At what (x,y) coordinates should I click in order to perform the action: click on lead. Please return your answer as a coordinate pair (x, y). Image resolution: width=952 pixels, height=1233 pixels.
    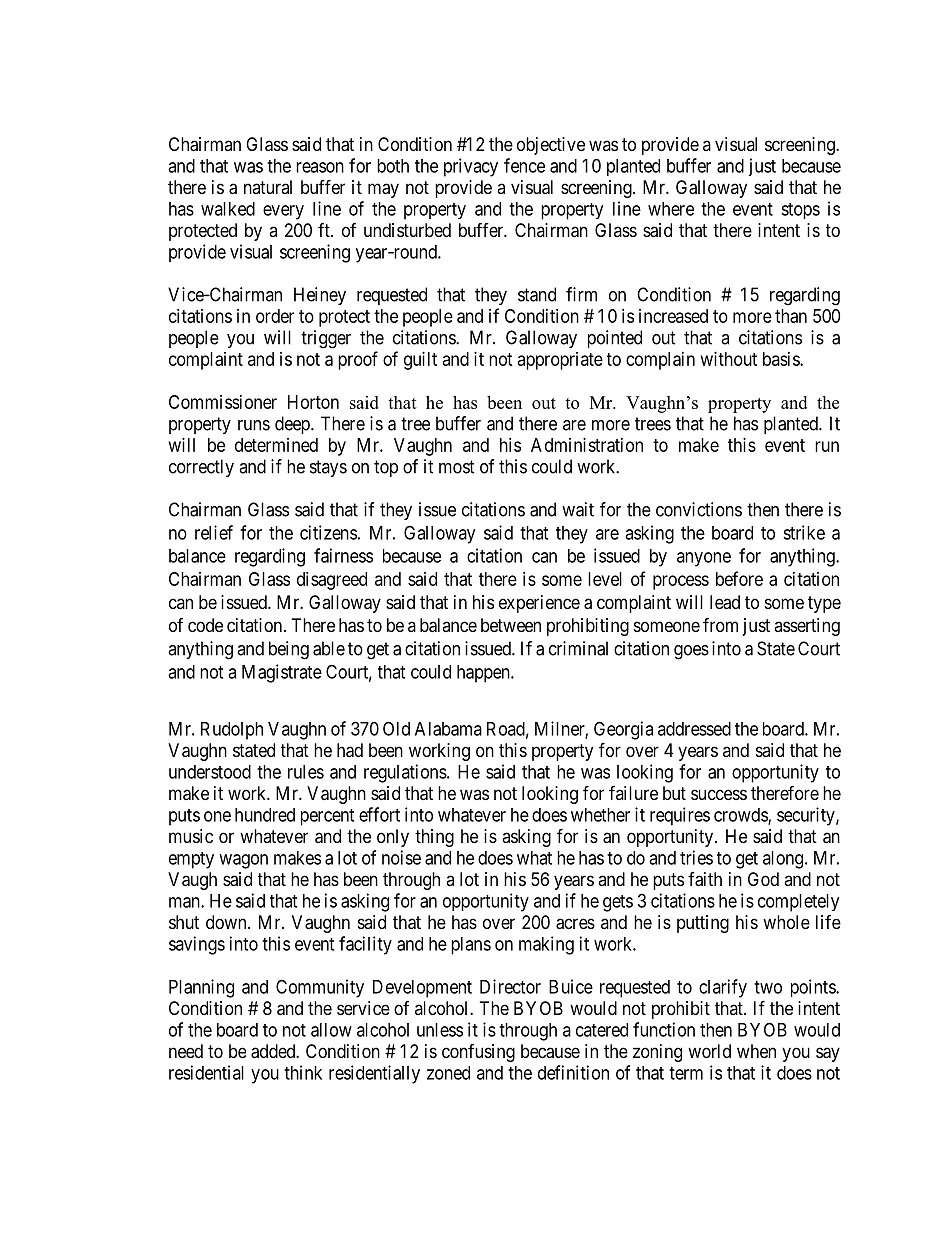
    Looking at the image, I should click on (725, 602).
